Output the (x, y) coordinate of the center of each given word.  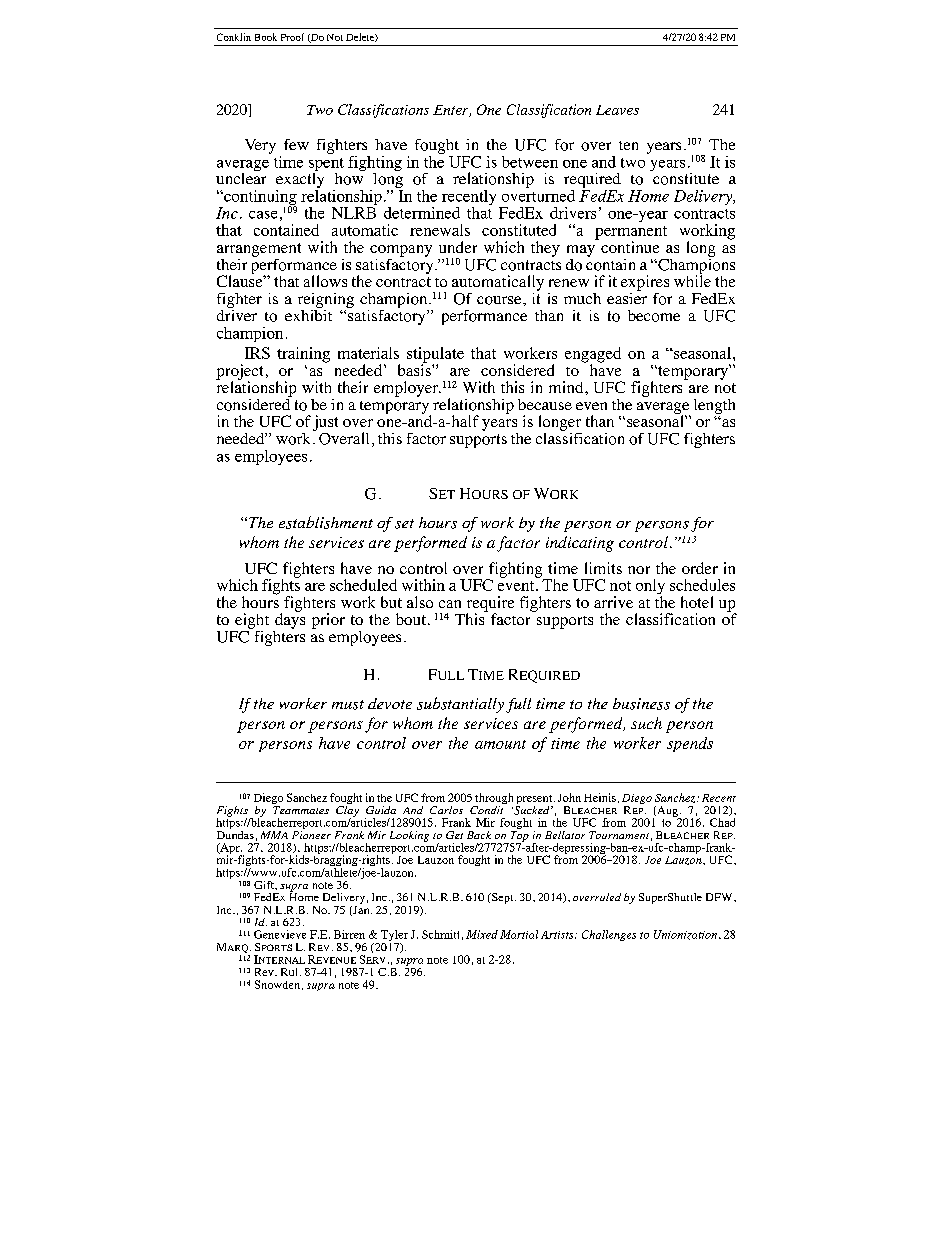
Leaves (617, 110)
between (530, 162)
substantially (460, 705)
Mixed (482, 934)
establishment (326, 522)
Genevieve (280, 934)
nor (639, 570)
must (348, 705)
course (500, 300)
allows (325, 281)
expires (645, 283)
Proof (292, 37)
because (545, 404)
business (641, 704)
